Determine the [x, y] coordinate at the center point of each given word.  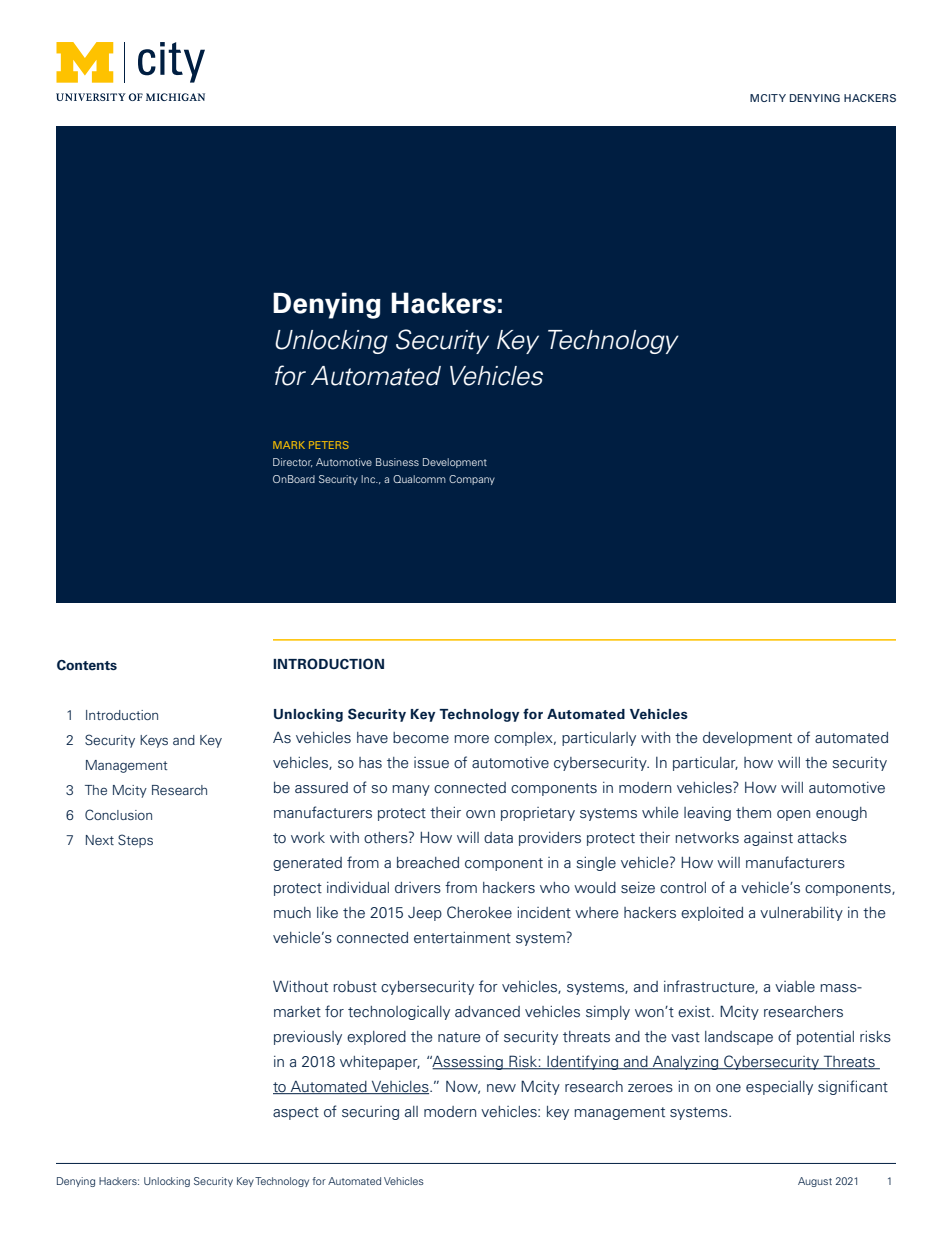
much [292, 913]
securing [370, 1113]
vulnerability [801, 914]
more [471, 739]
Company [472, 480]
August [815, 1182]
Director [293, 462]
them [753, 812]
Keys [154, 741]
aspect [296, 1113]
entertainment [462, 938]
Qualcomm [419, 479]
